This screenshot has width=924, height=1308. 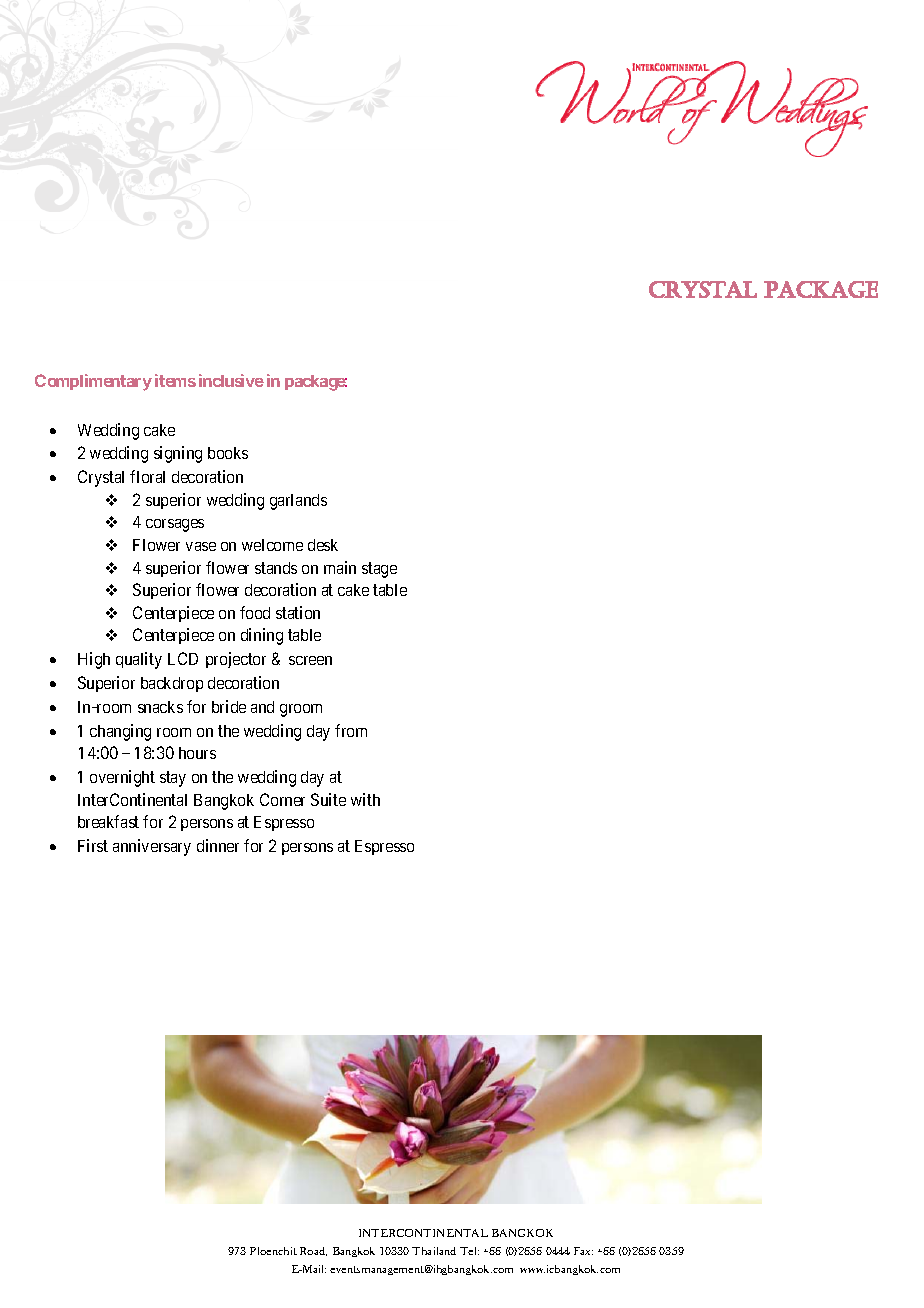 I want to click on Road, so click(x=313, y=1251).
